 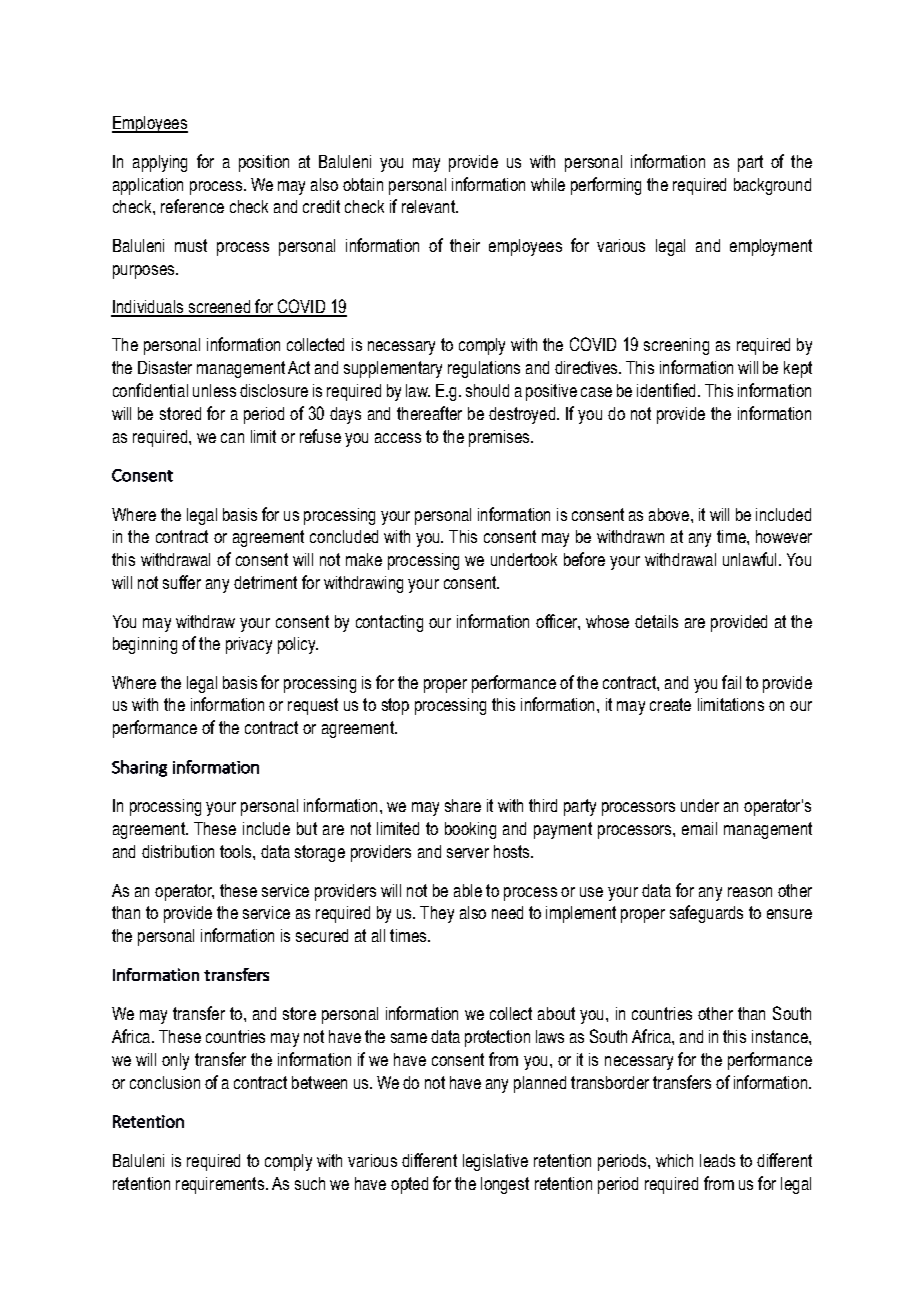 What do you see at coordinates (237, 851) in the image?
I see `tools` at bounding box center [237, 851].
